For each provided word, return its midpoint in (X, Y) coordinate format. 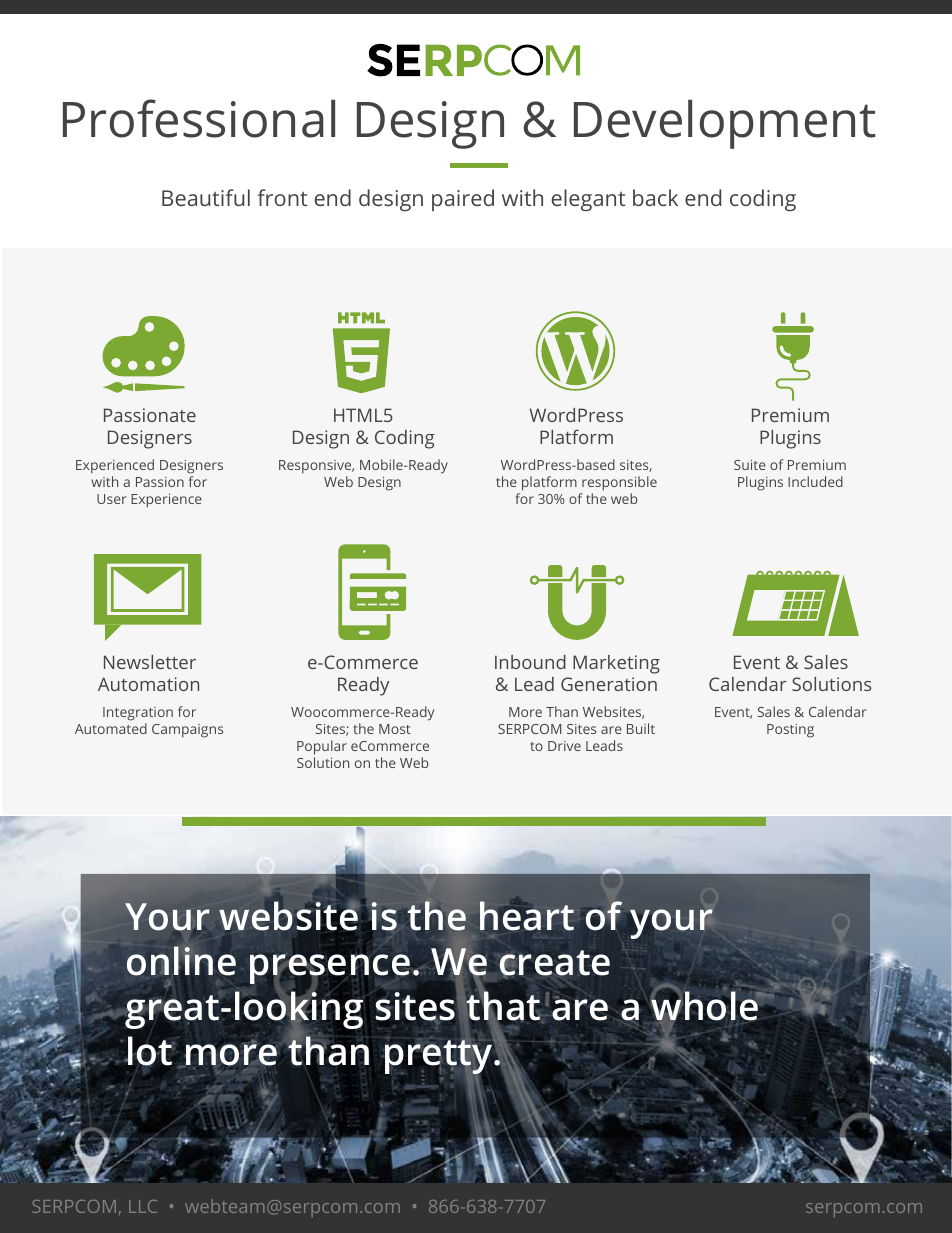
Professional (199, 118)
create (554, 964)
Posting (790, 731)
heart (527, 916)
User (112, 499)
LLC (143, 1206)
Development (725, 124)
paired (463, 200)
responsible (618, 485)
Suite (750, 465)
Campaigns (187, 731)
